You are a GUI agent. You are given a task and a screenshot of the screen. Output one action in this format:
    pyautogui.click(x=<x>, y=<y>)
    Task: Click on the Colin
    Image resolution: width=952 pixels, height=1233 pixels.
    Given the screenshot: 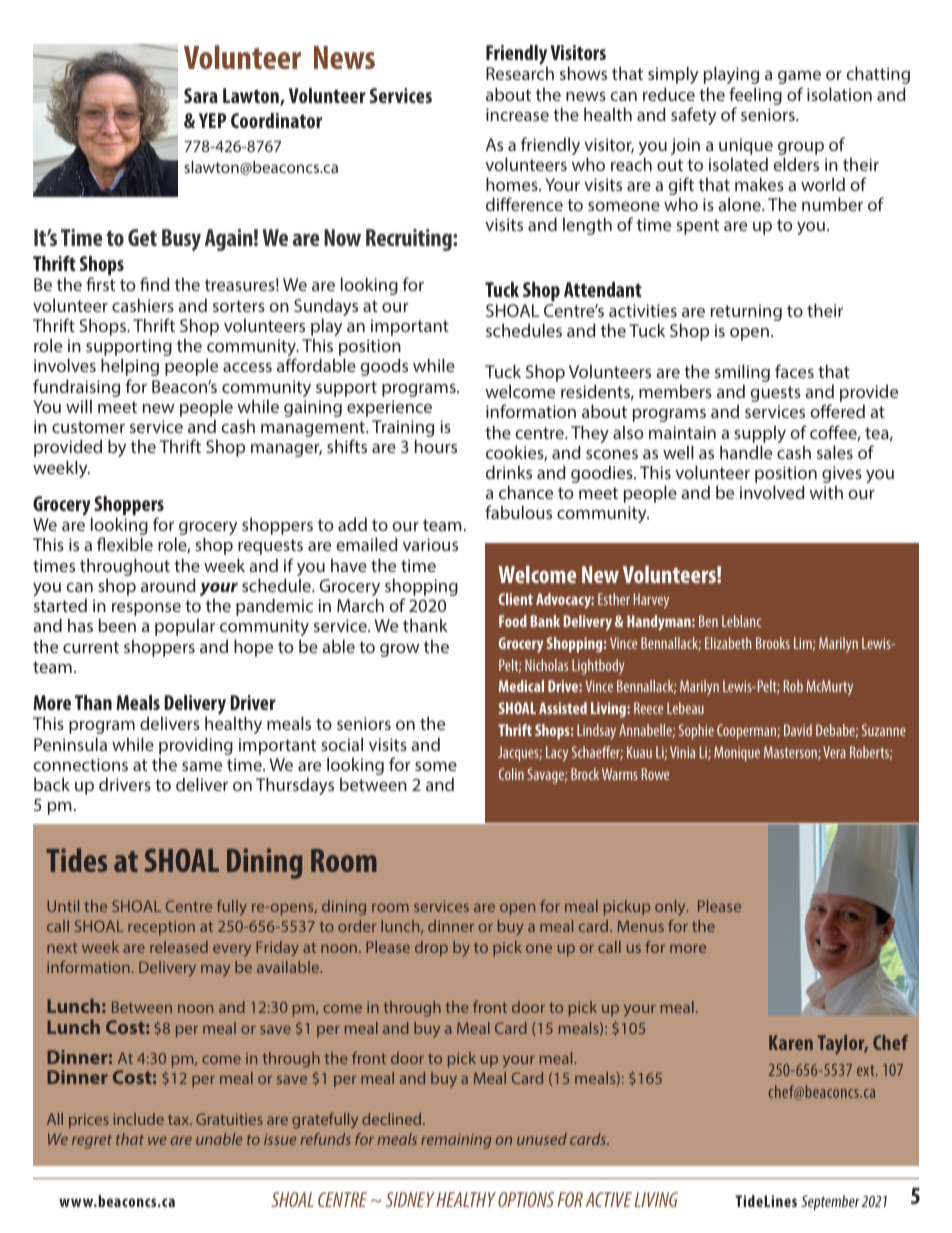 What is the action you would take?
    pyautogui.click(x=511, y=774)
